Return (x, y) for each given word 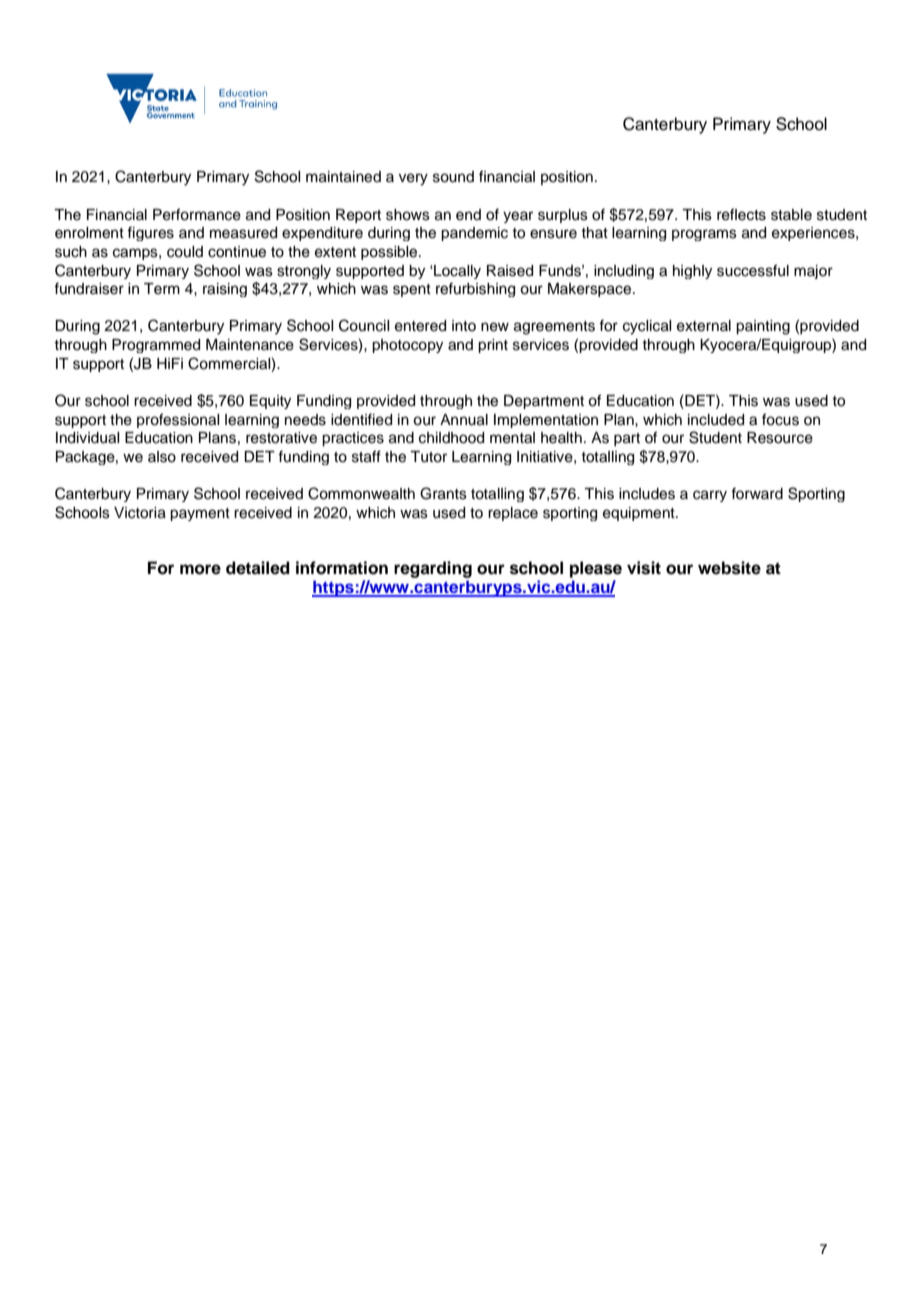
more (200, 569)
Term (162, 289)
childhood (451, 438)
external (704, 326)
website (729, 568)
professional (178, 420)
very (413, 179)
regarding (433, 569)
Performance (197, 214)
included (716, 420)
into (464, 325)
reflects (741, 214)
